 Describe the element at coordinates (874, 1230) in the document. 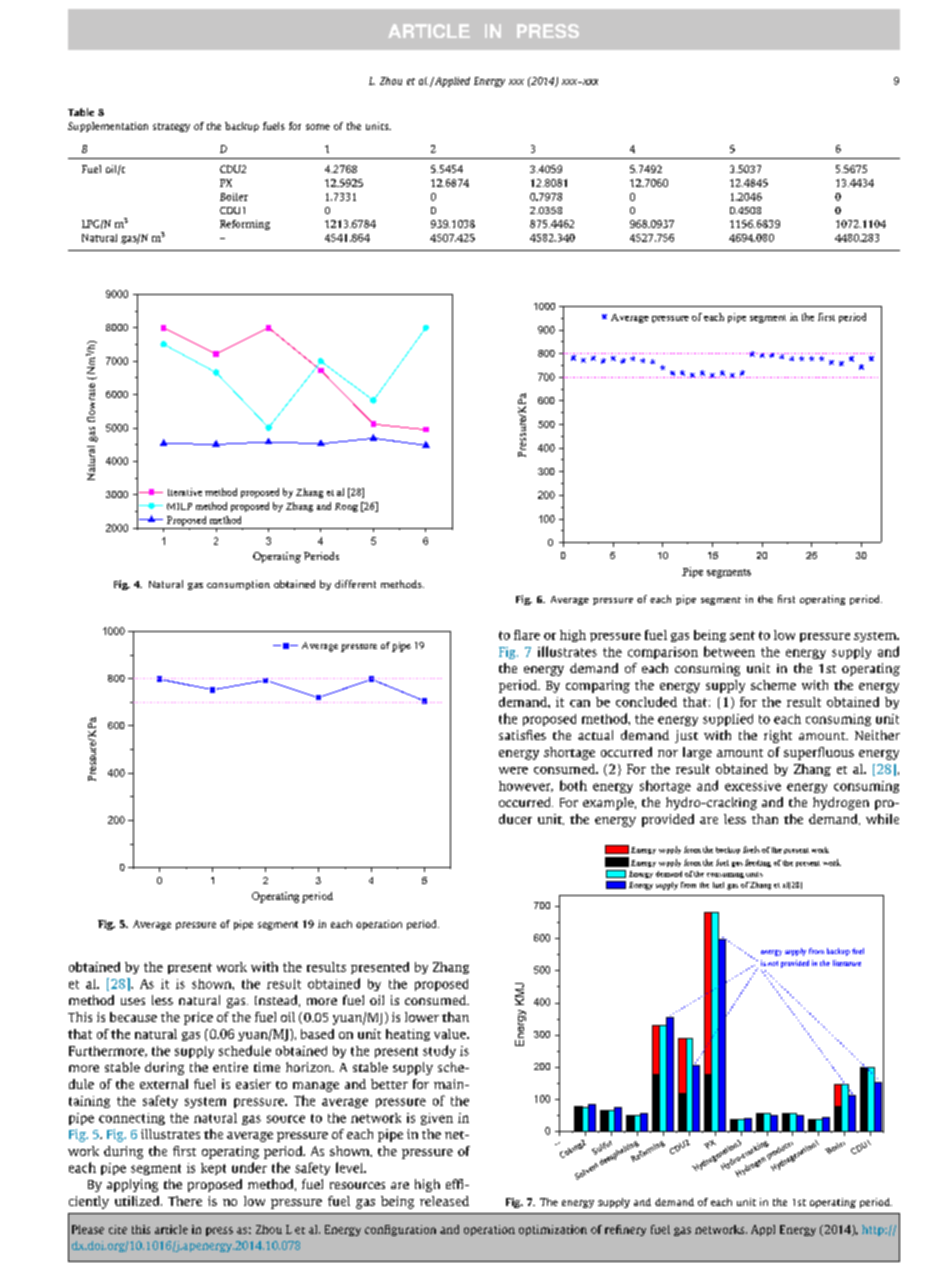

I see `http` at that location.
